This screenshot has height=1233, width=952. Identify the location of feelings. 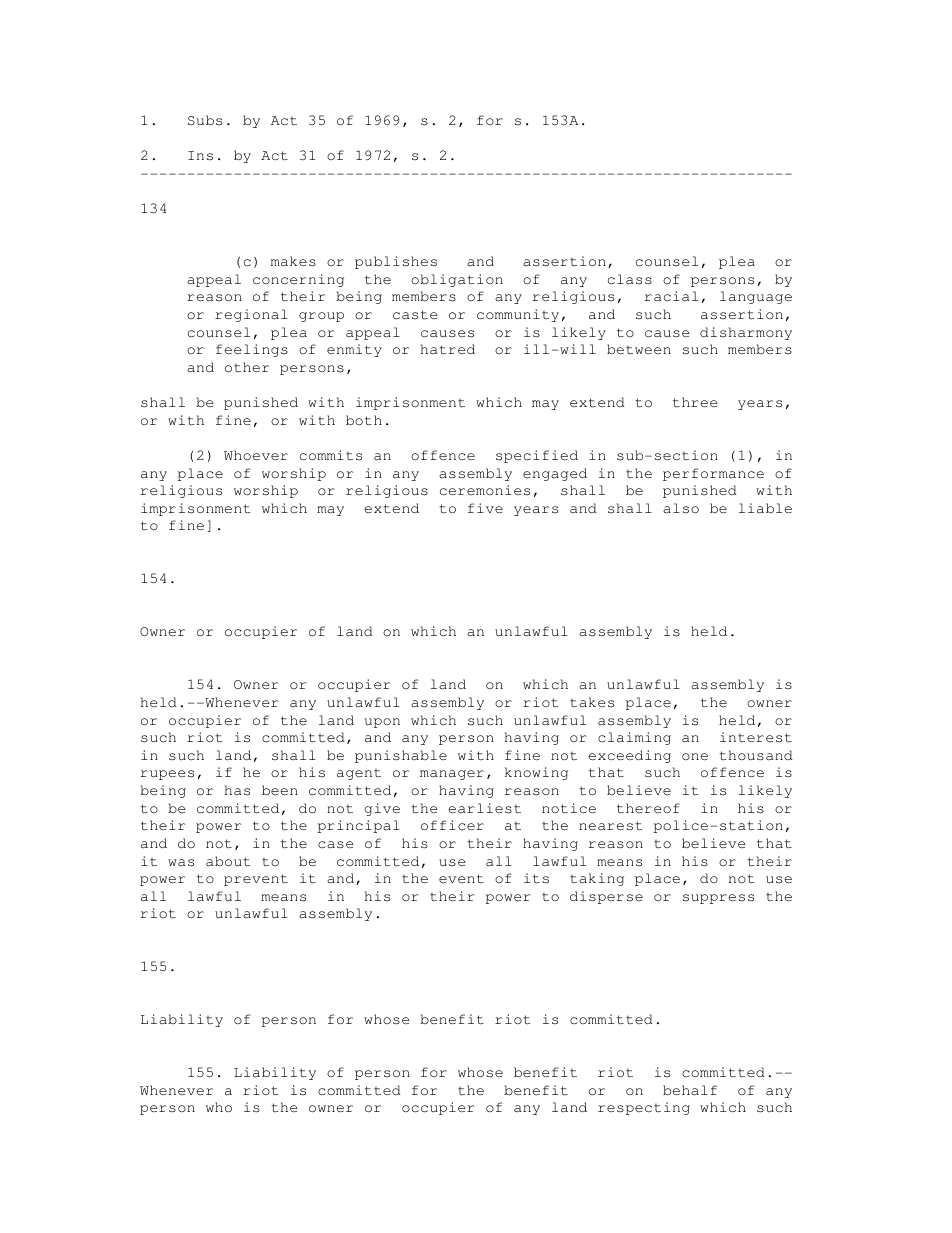
(252, 350).
